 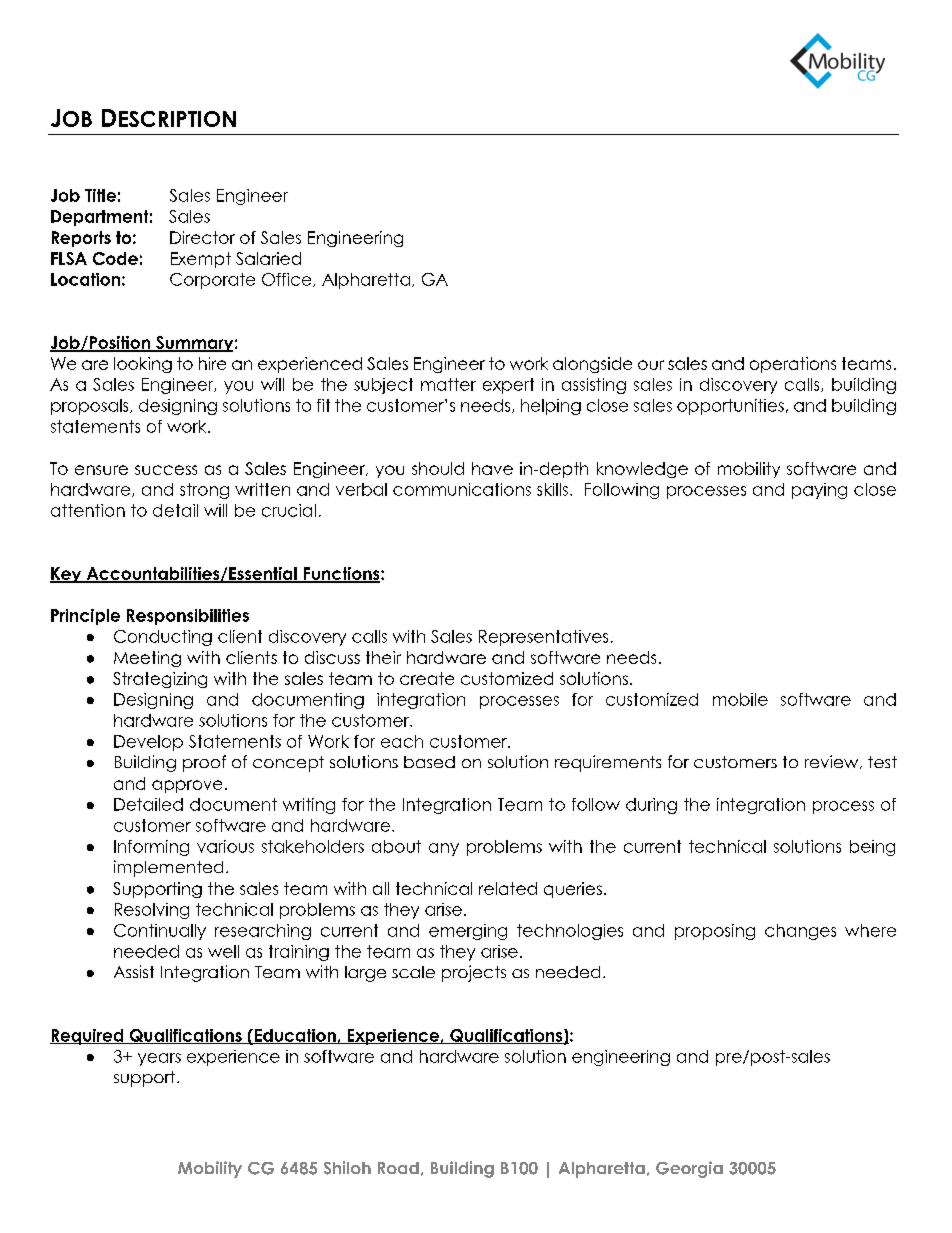 What do you see at coordinates (159, 1059) in the screenshot?
I see `years` at bounding box center [159, 1059].
